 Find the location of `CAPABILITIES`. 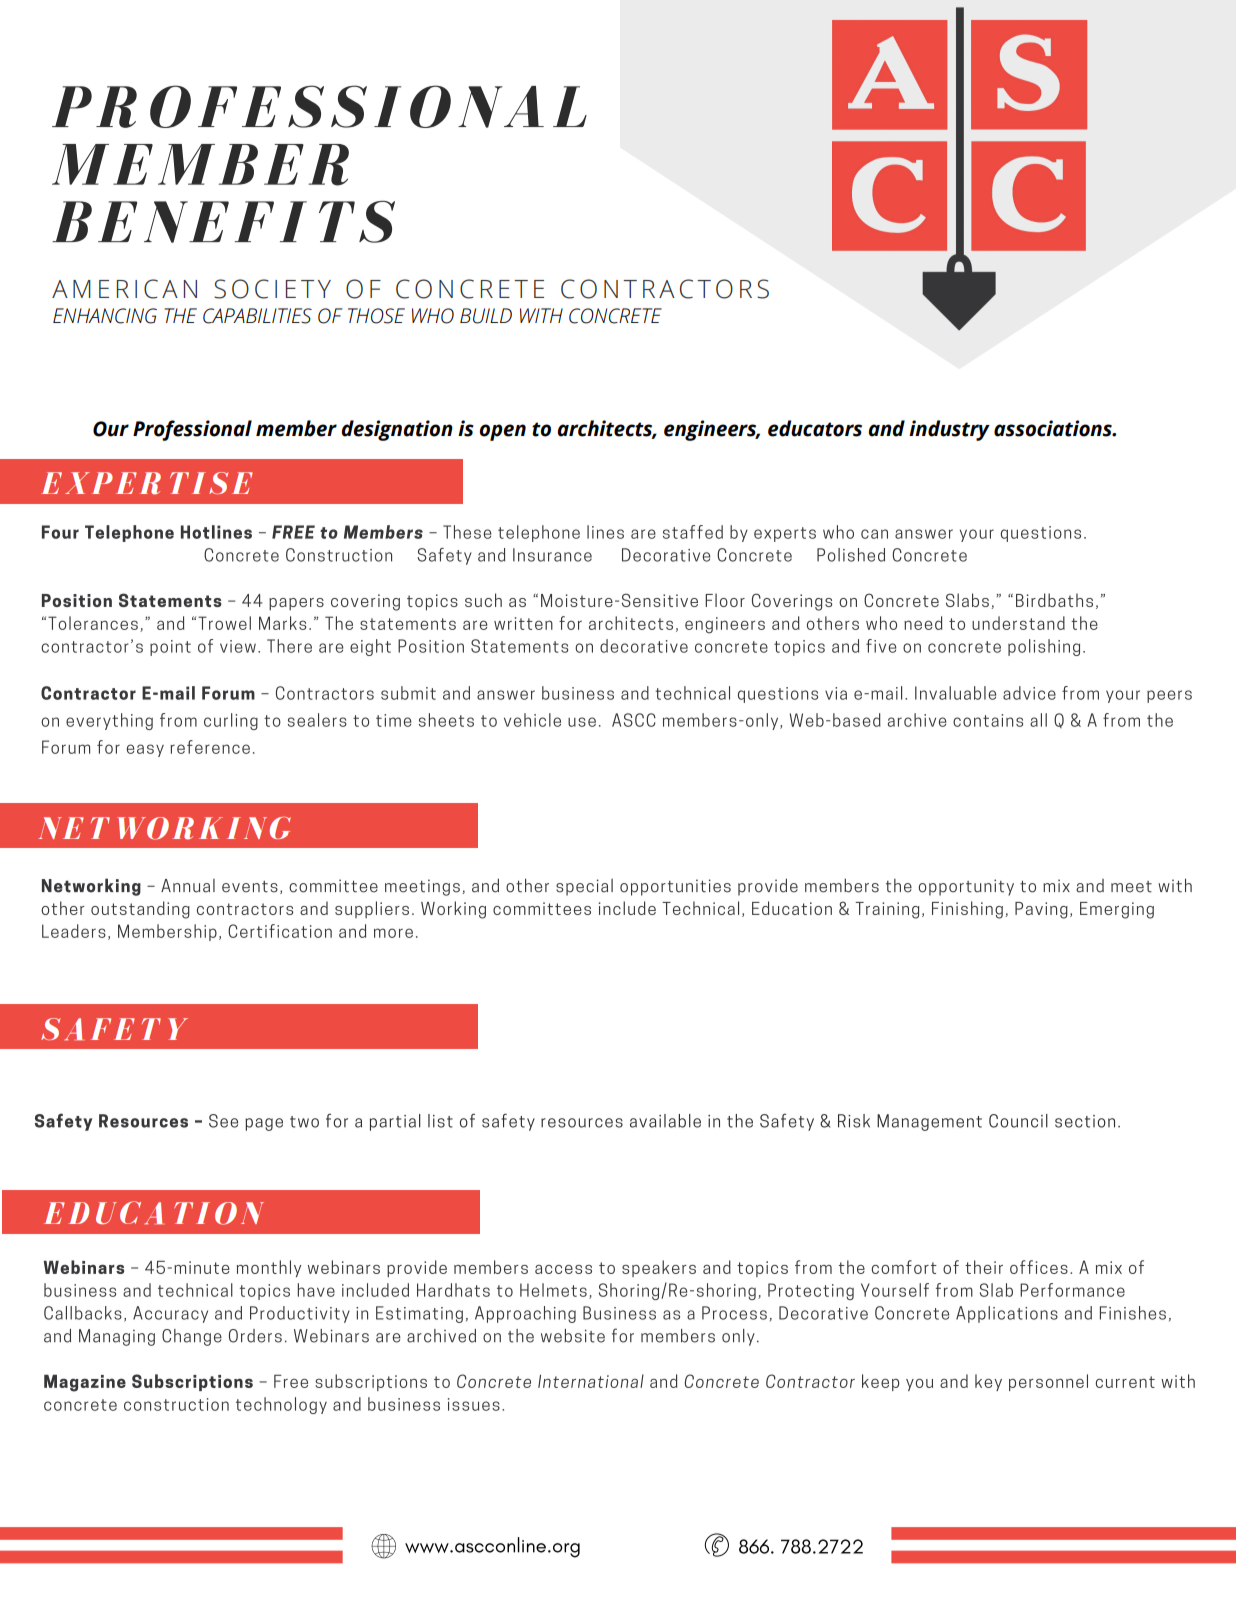

CAPABILITIES is located at coordinates (257, 316).
